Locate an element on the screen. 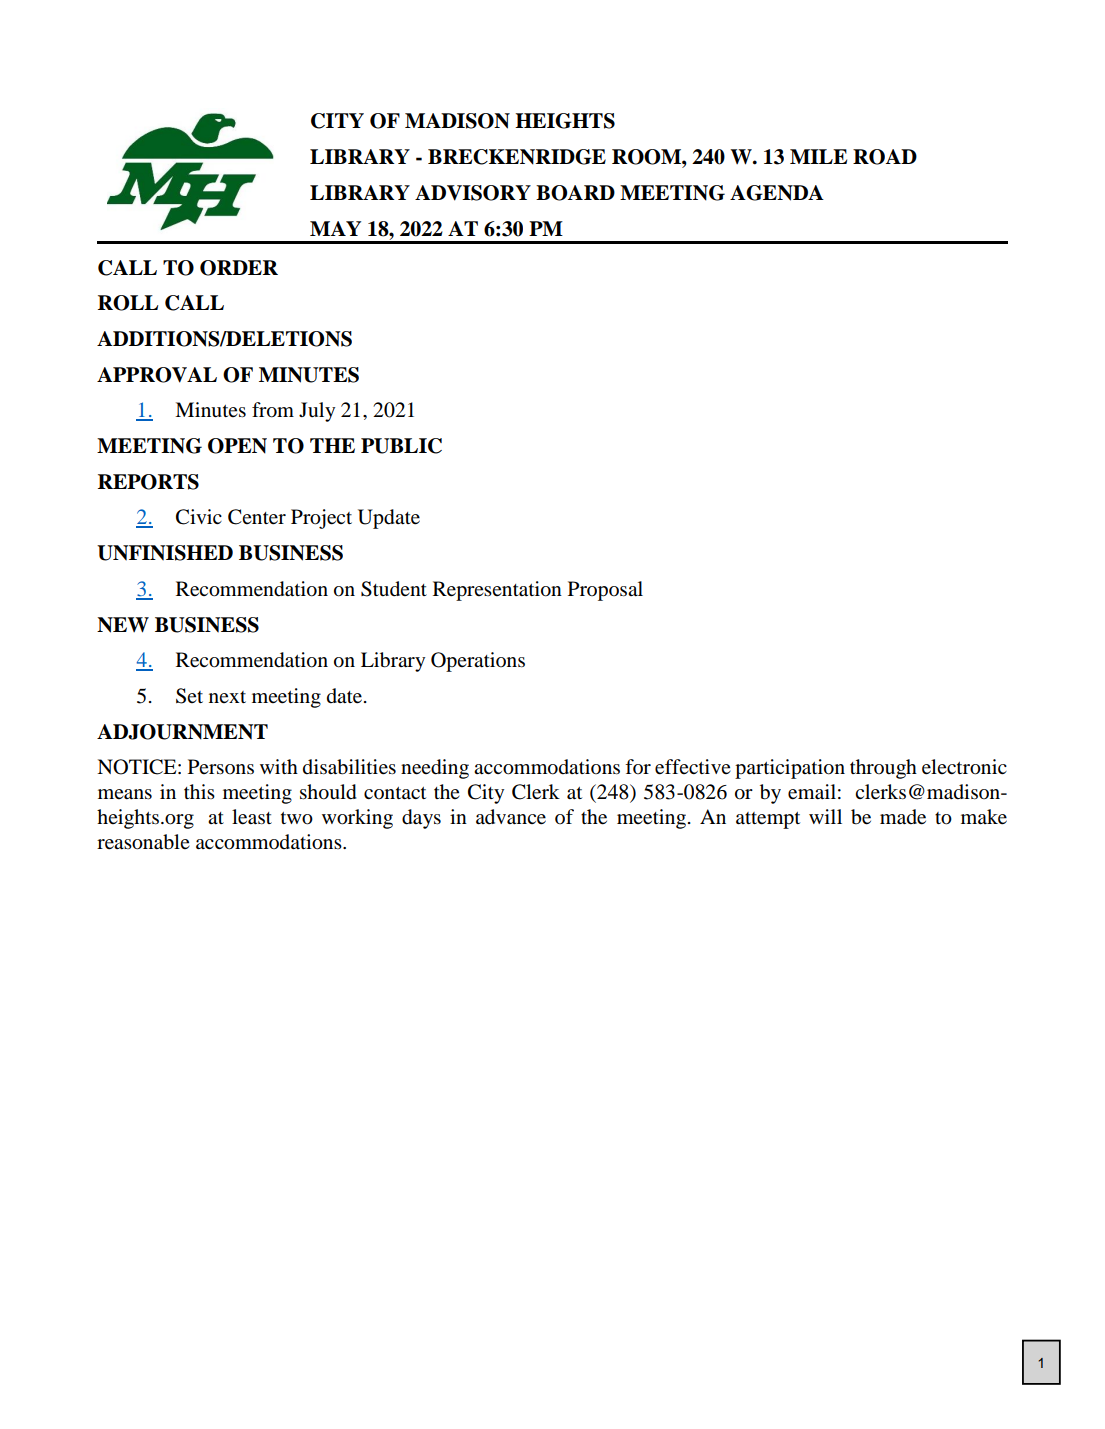 Image resolution: width=1105 pixels, height=1429 pixels. least is located at coordinates (252, 817).
